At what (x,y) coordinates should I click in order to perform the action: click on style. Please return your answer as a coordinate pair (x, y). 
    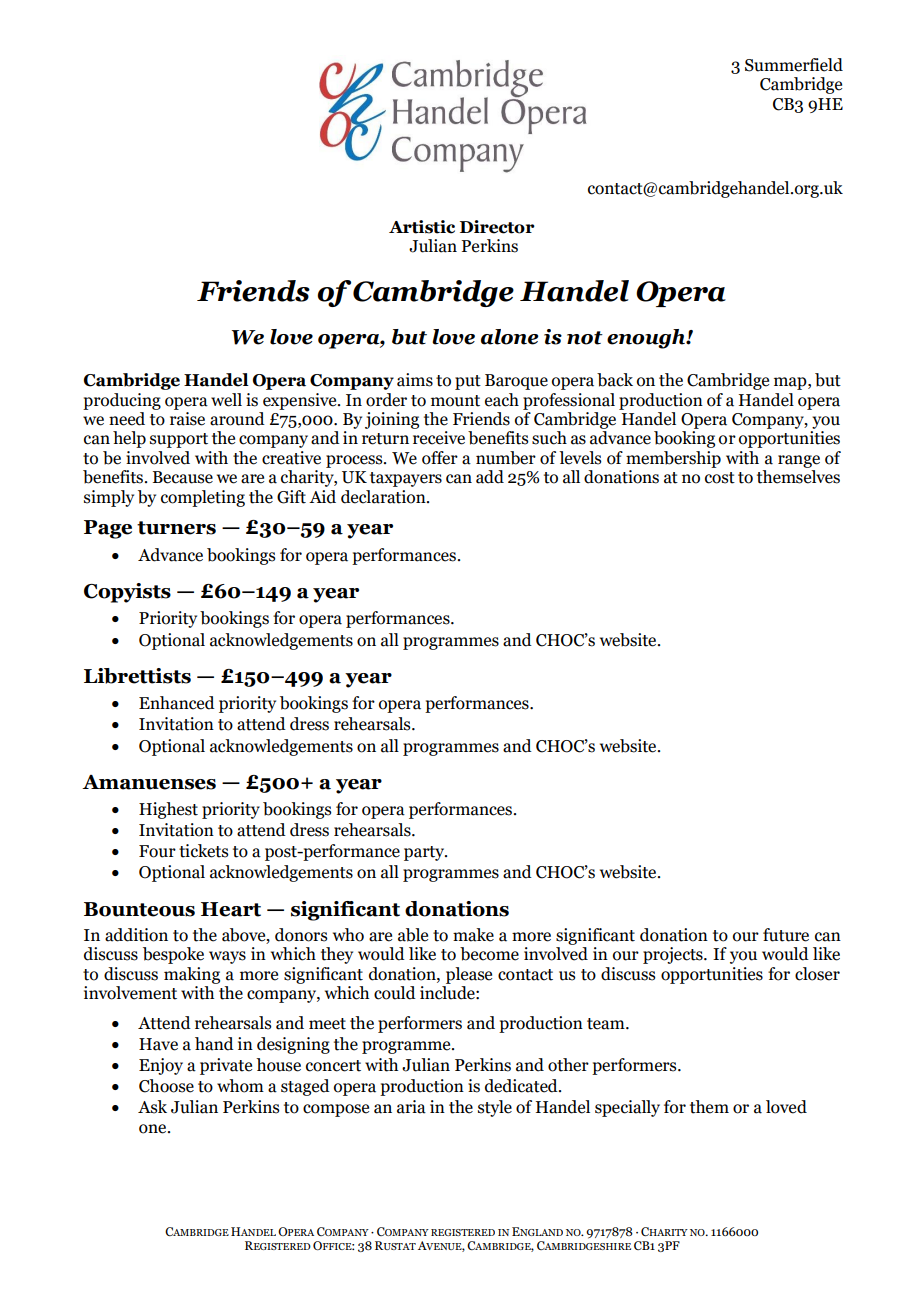
    Looking at the image, I should click on (495, 1108).
